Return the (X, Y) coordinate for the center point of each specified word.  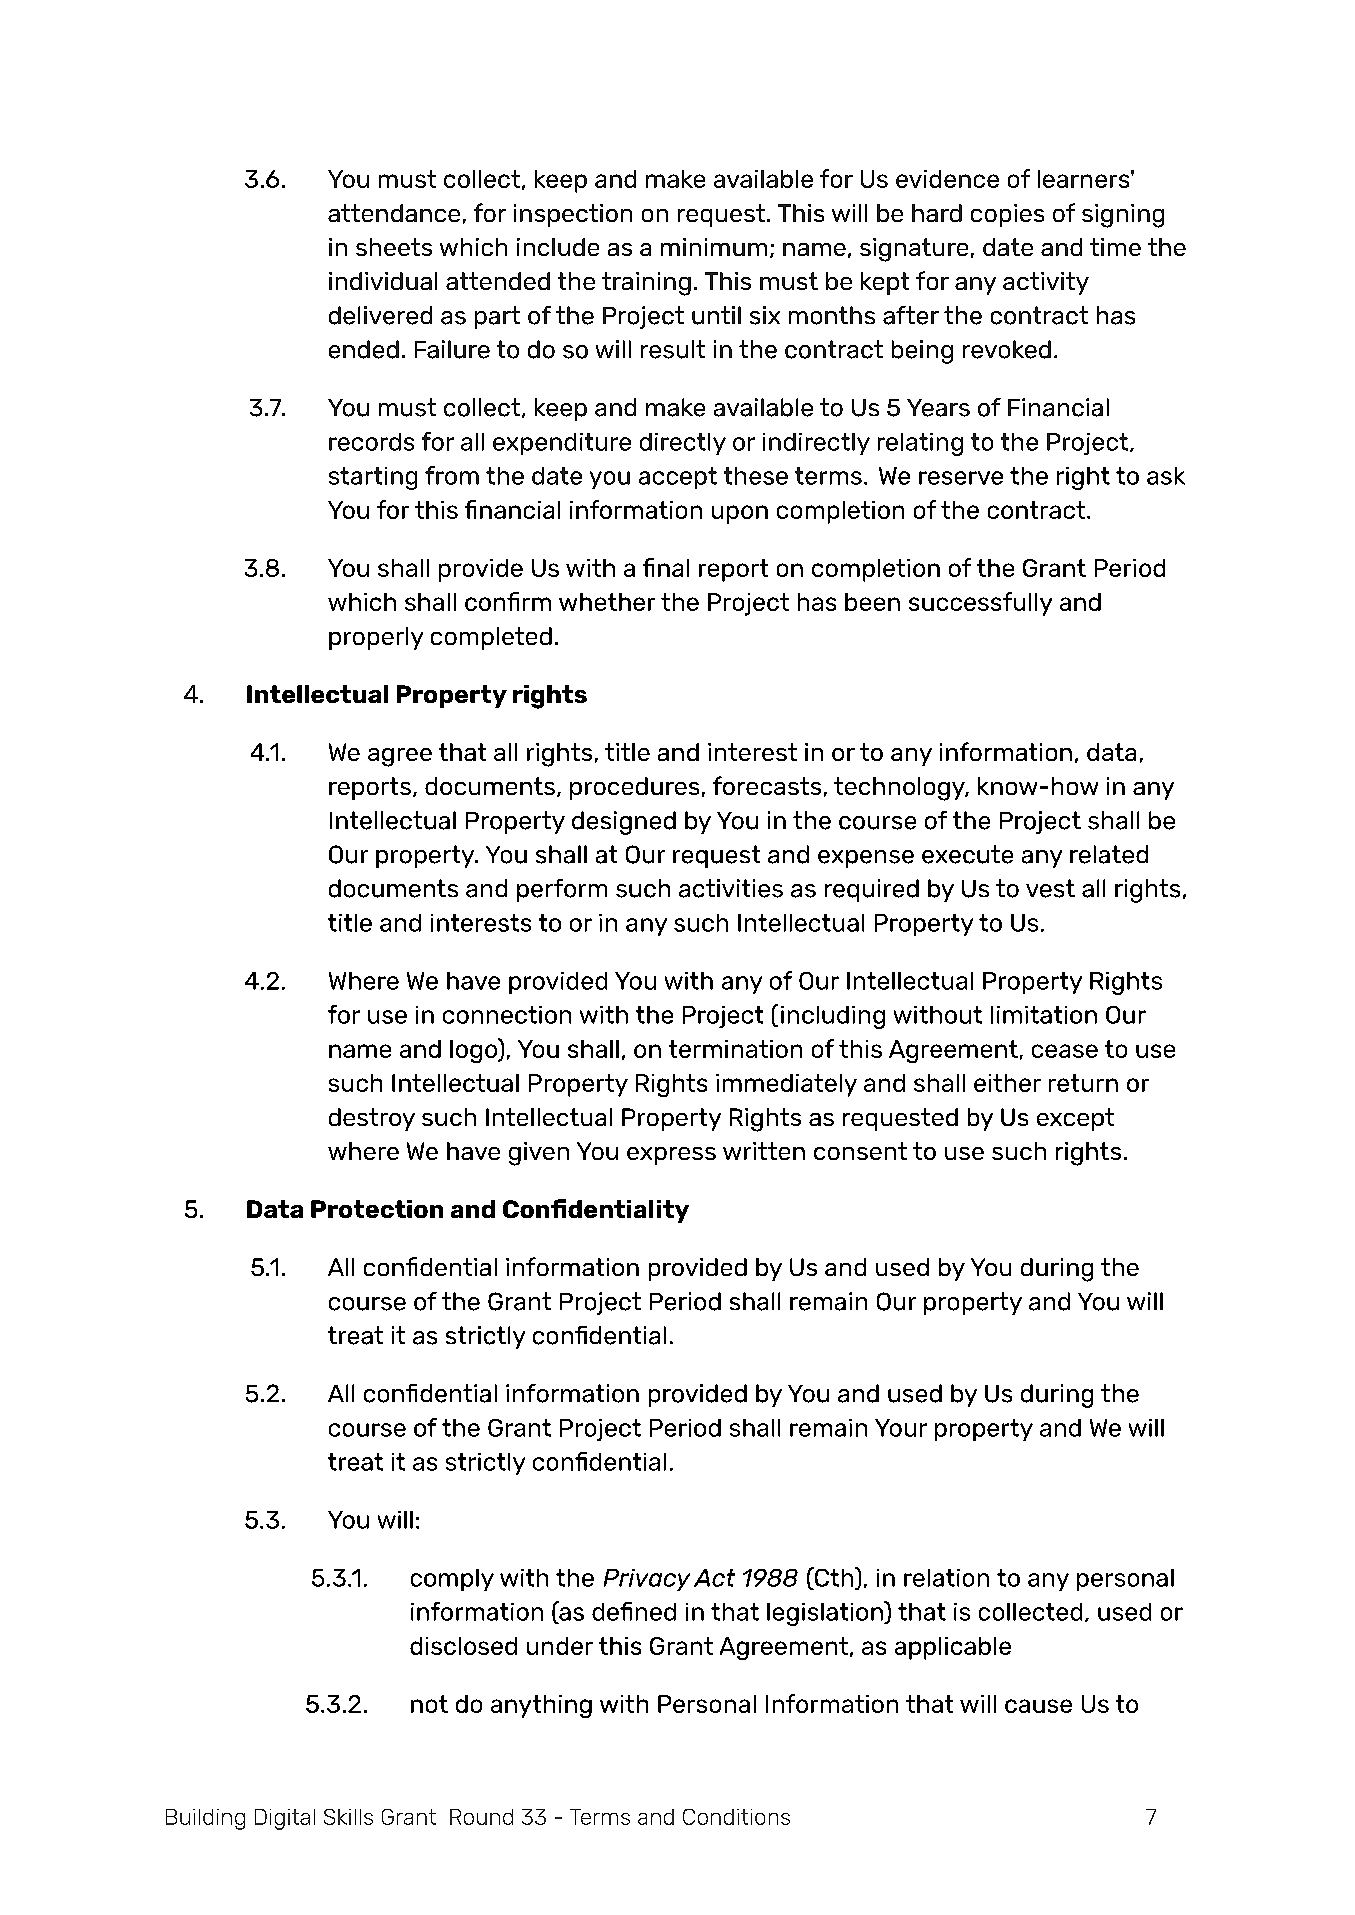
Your (901, 1428)
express (671, 1156)
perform (562, 890)
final (666, 567)
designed (624, 823)
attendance (394, 213)
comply (452, 1580)
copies (1007, 215)
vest (1050, 888)
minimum (714, 247)
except (1075, 1119)
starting (373, 478)
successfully (980, 604)
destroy (372, 1119)
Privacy (647, 1580)
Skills (348, 1817)
